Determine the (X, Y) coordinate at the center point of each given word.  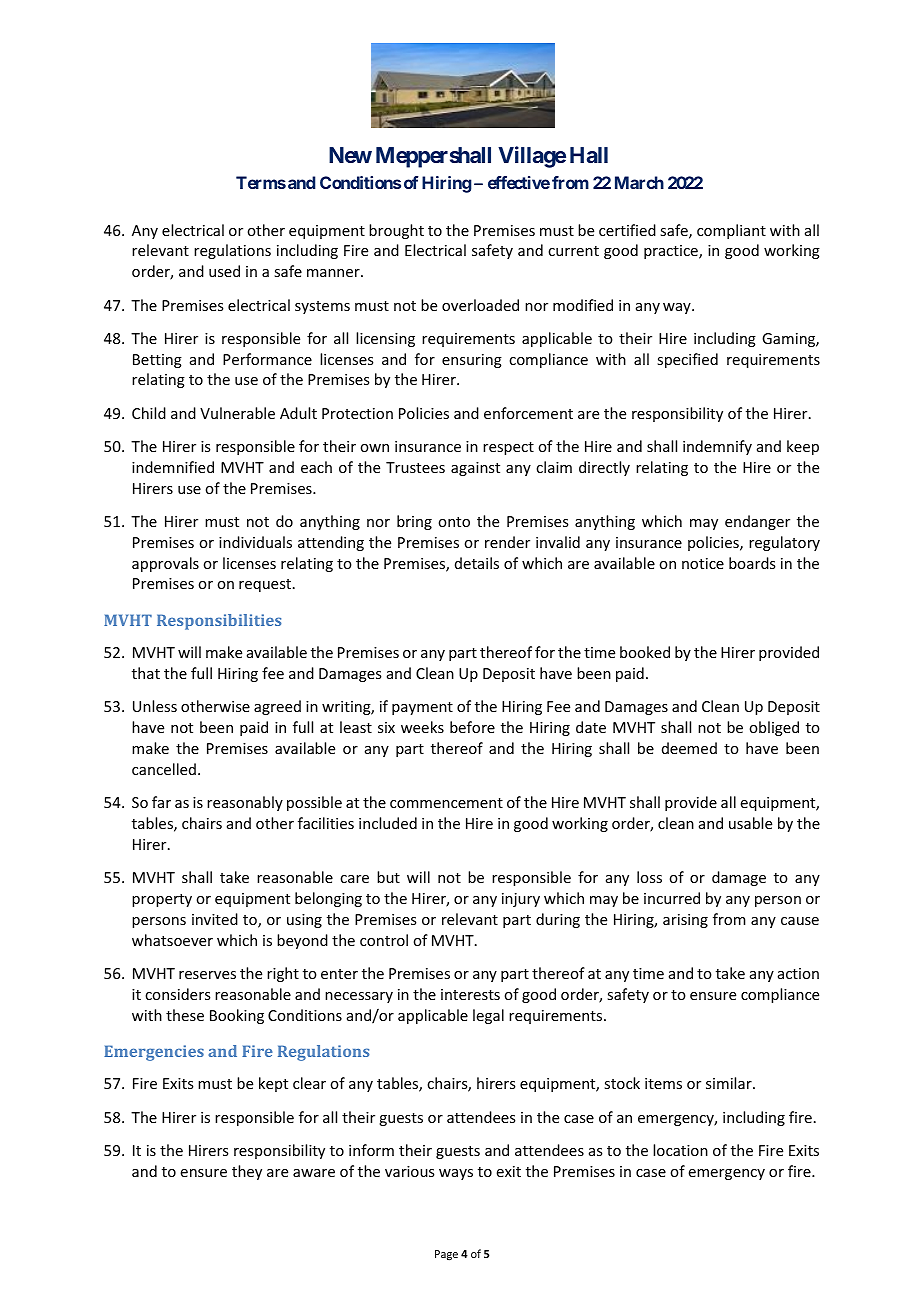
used (224, 271)
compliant (731, 231)
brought (396, 231)
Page (446, 1255)
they (247, 1172)
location (680, 1150)
